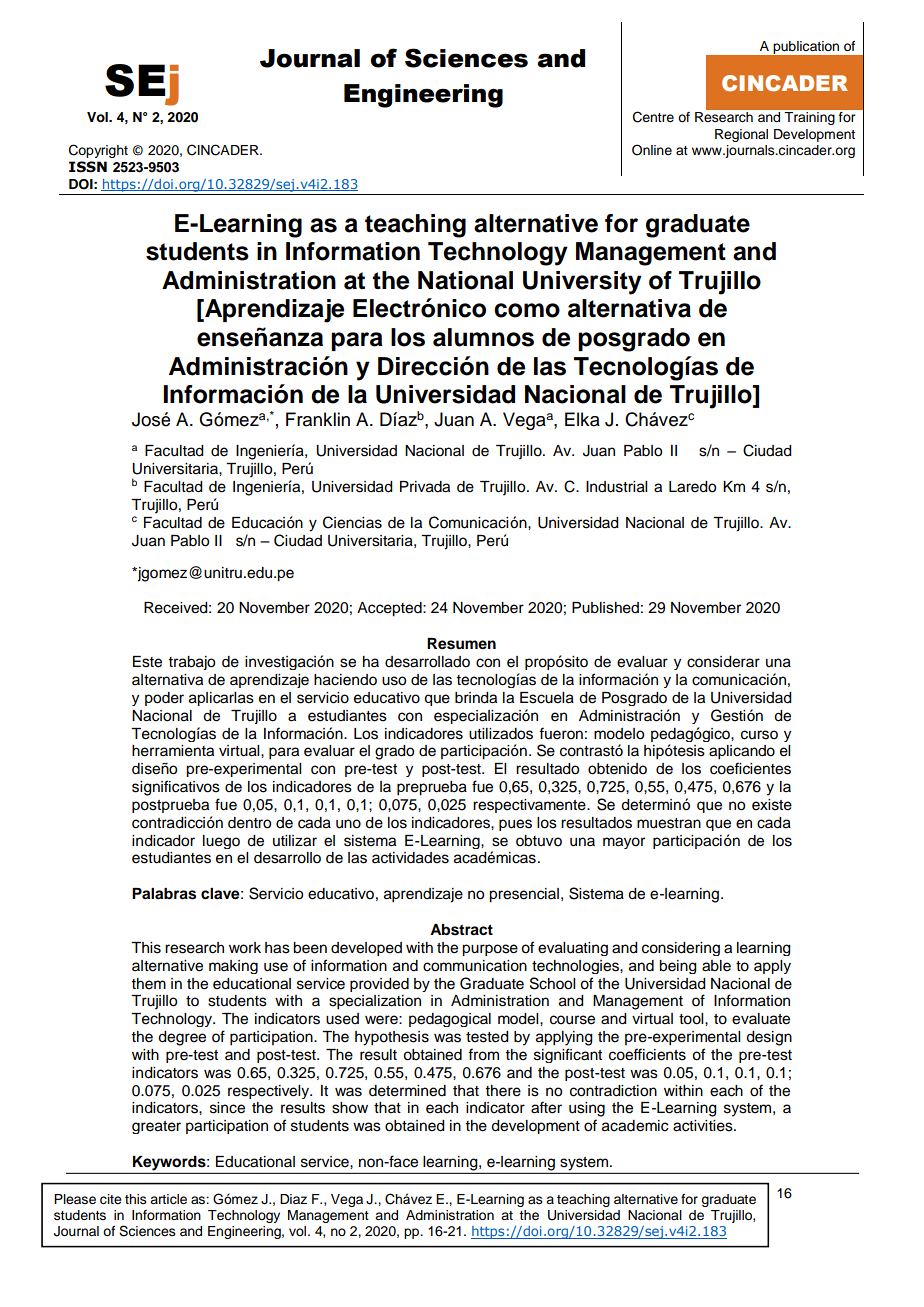 Image resolution: width=924 pixels, height=1307 pixels. Describe the element at coordinates (221, 842) in the screenshot. I see `luego` at that location.
